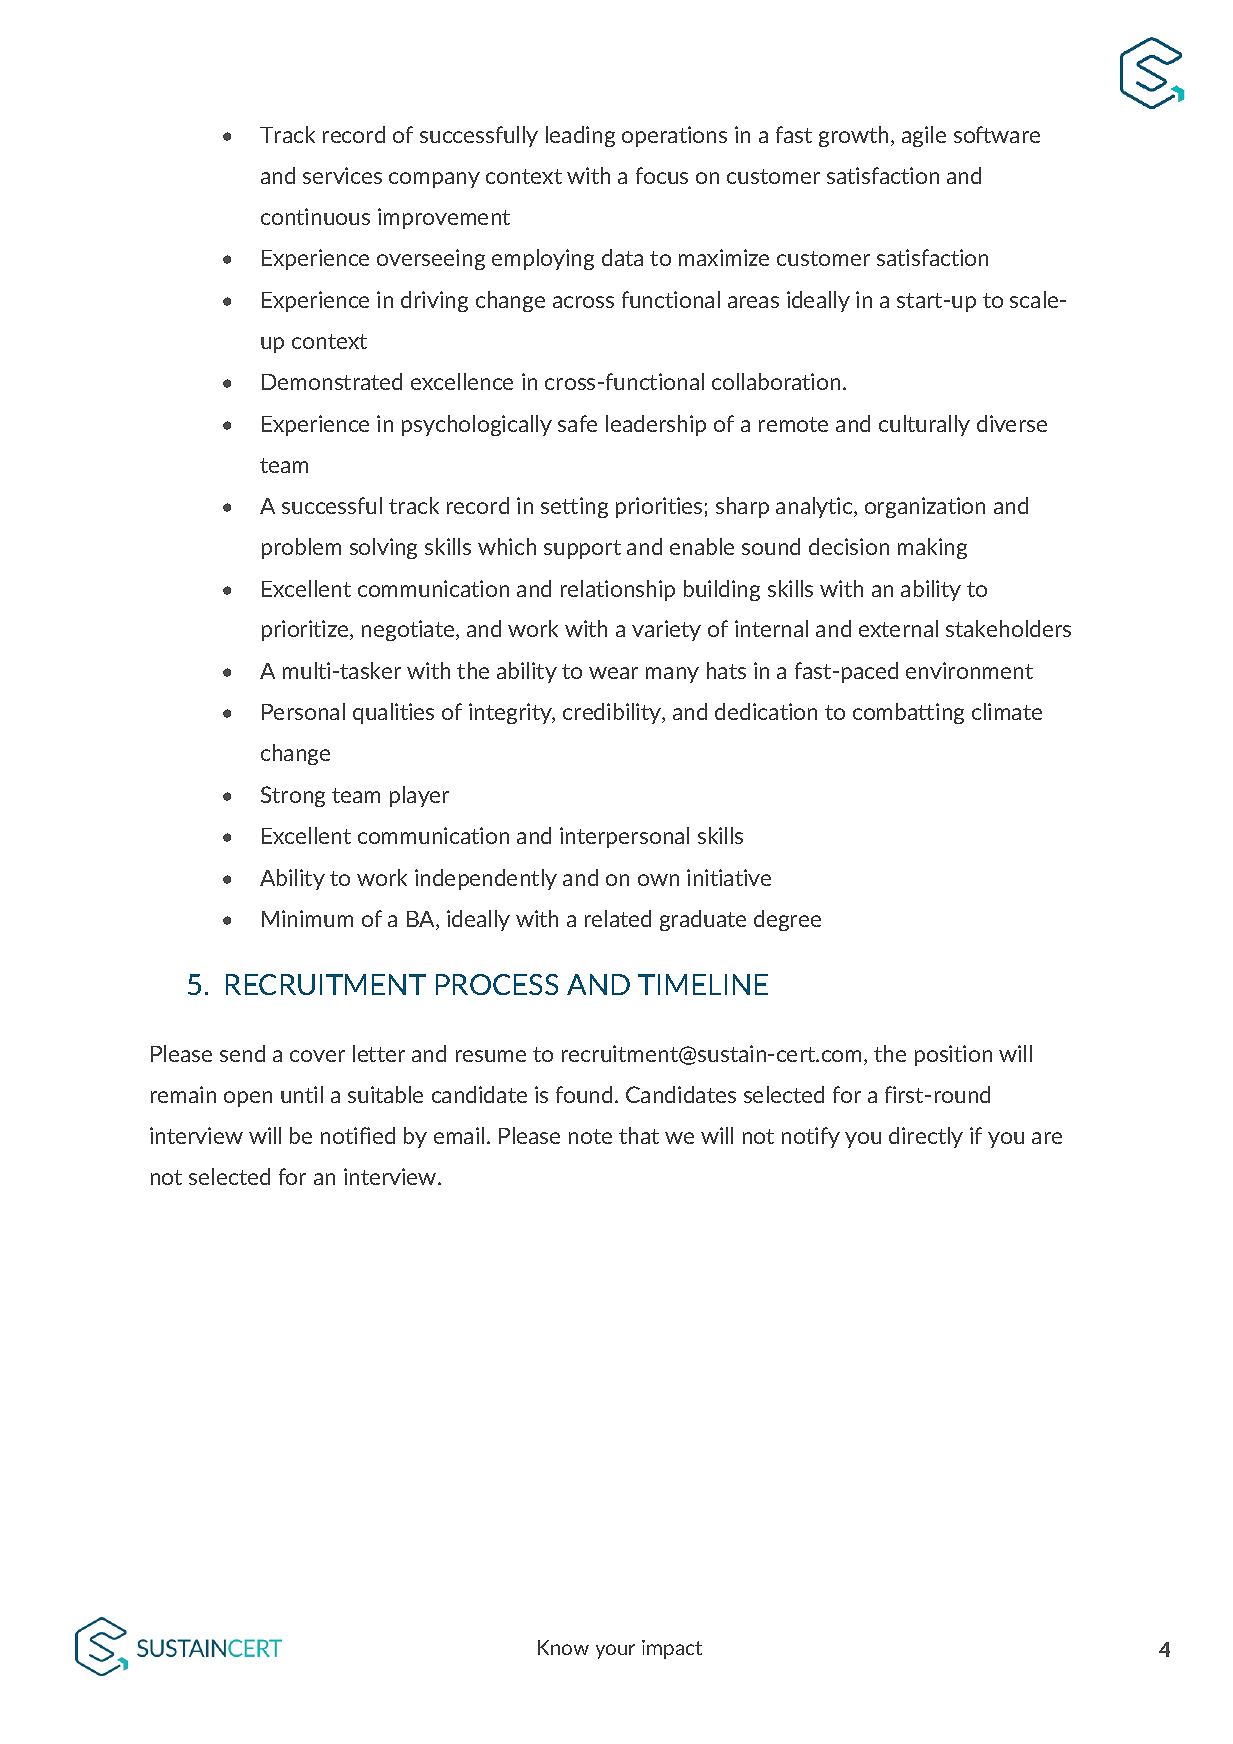 This page has height=1744, width=1233. Describe the element at coordinates (590, 1136) in the page. I see `note` at that location.
